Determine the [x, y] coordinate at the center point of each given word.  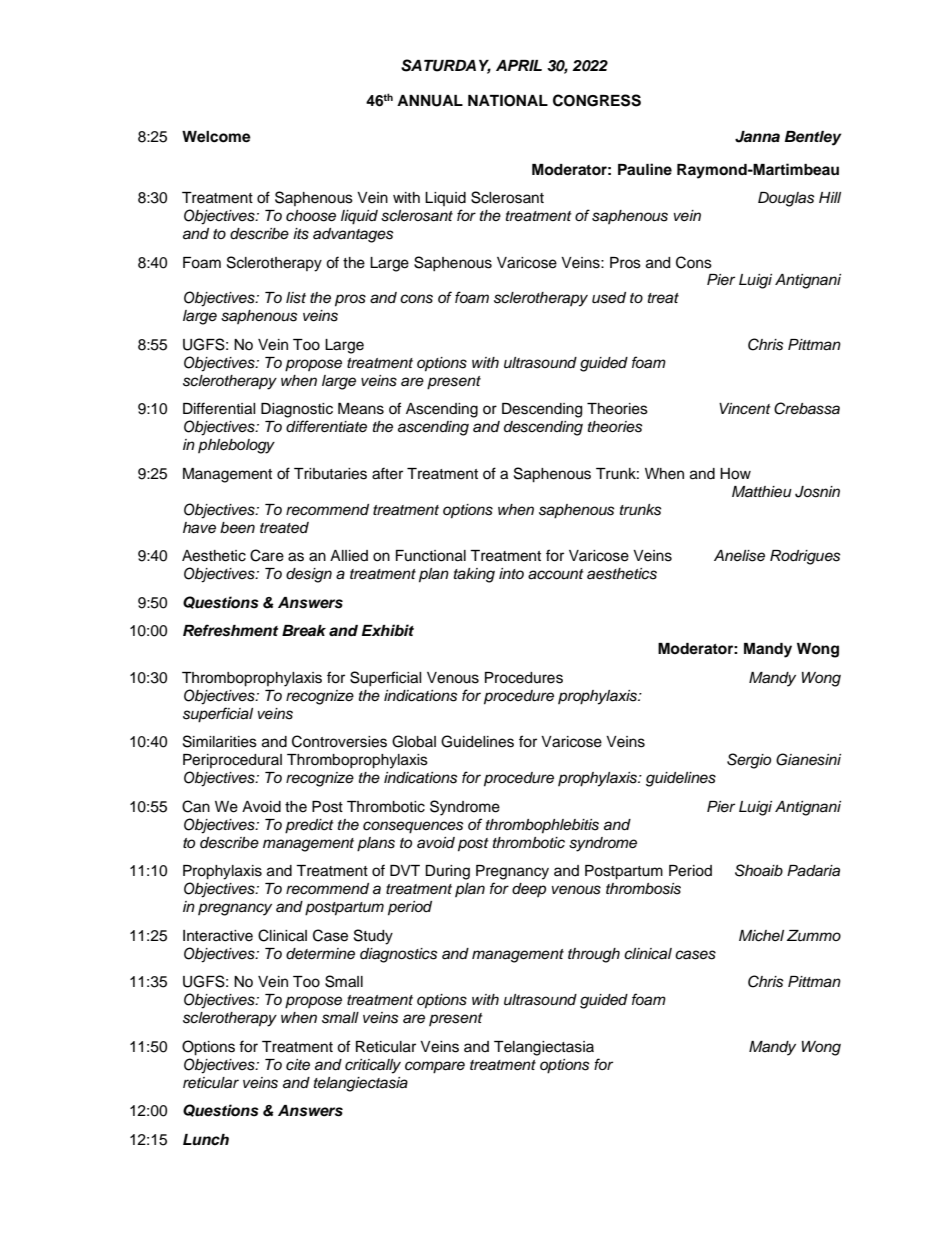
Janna [757, 137]
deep [529, 890]
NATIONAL [508, 101]
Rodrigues [805, 557]
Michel [761, 936]
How [735, 474]
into [511, 573]
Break [304, 631]
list [296, 298]
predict [309, 826]
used [609, 298]
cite [298, 1065]
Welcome [216, 137]
